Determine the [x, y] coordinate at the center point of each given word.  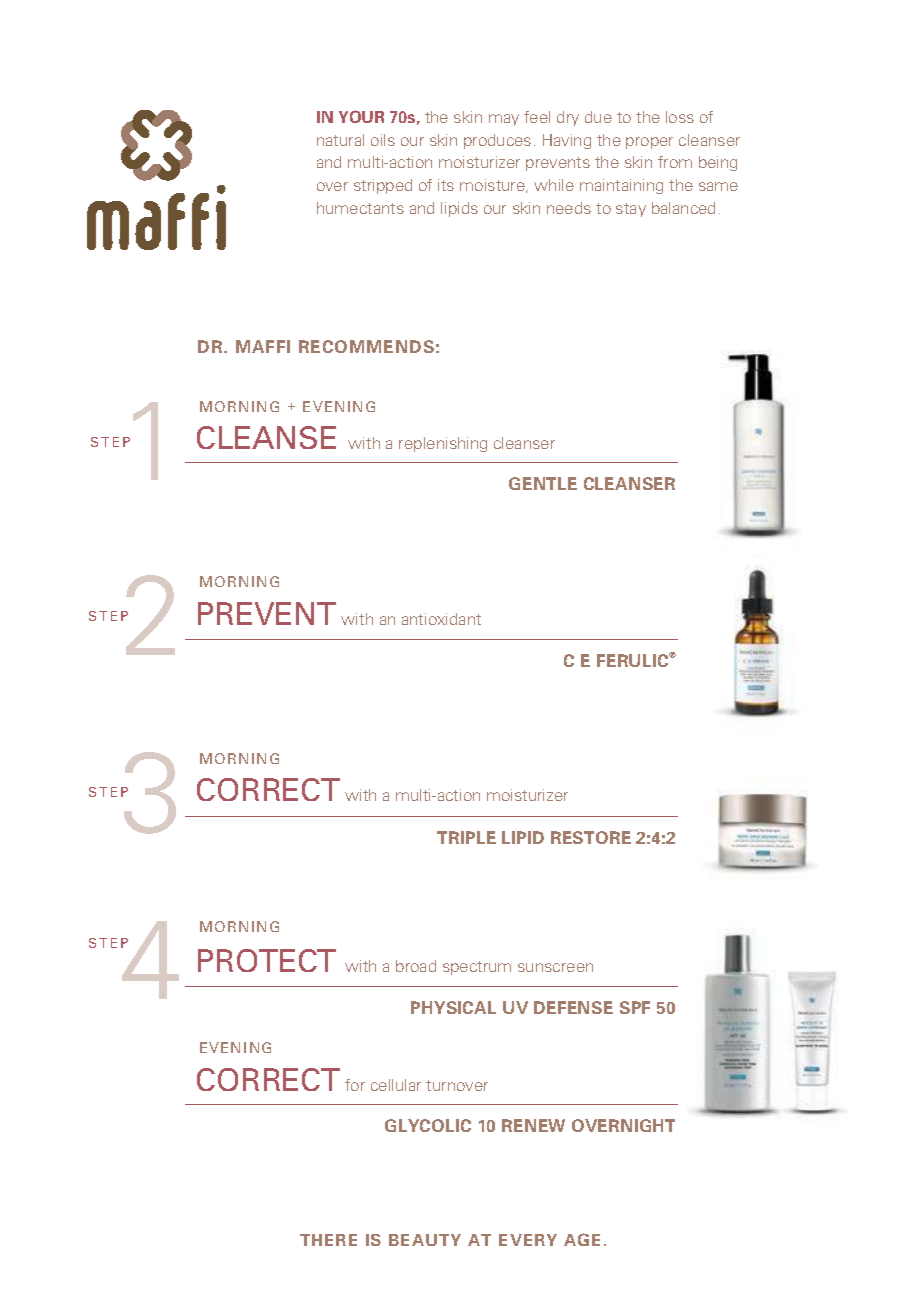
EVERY [528, 1240]
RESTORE [591, 837]
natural [340, 140]
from [675, 162]
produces [497, 141]
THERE [328, 1240]
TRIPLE [466, 837]
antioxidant [441, 619]
